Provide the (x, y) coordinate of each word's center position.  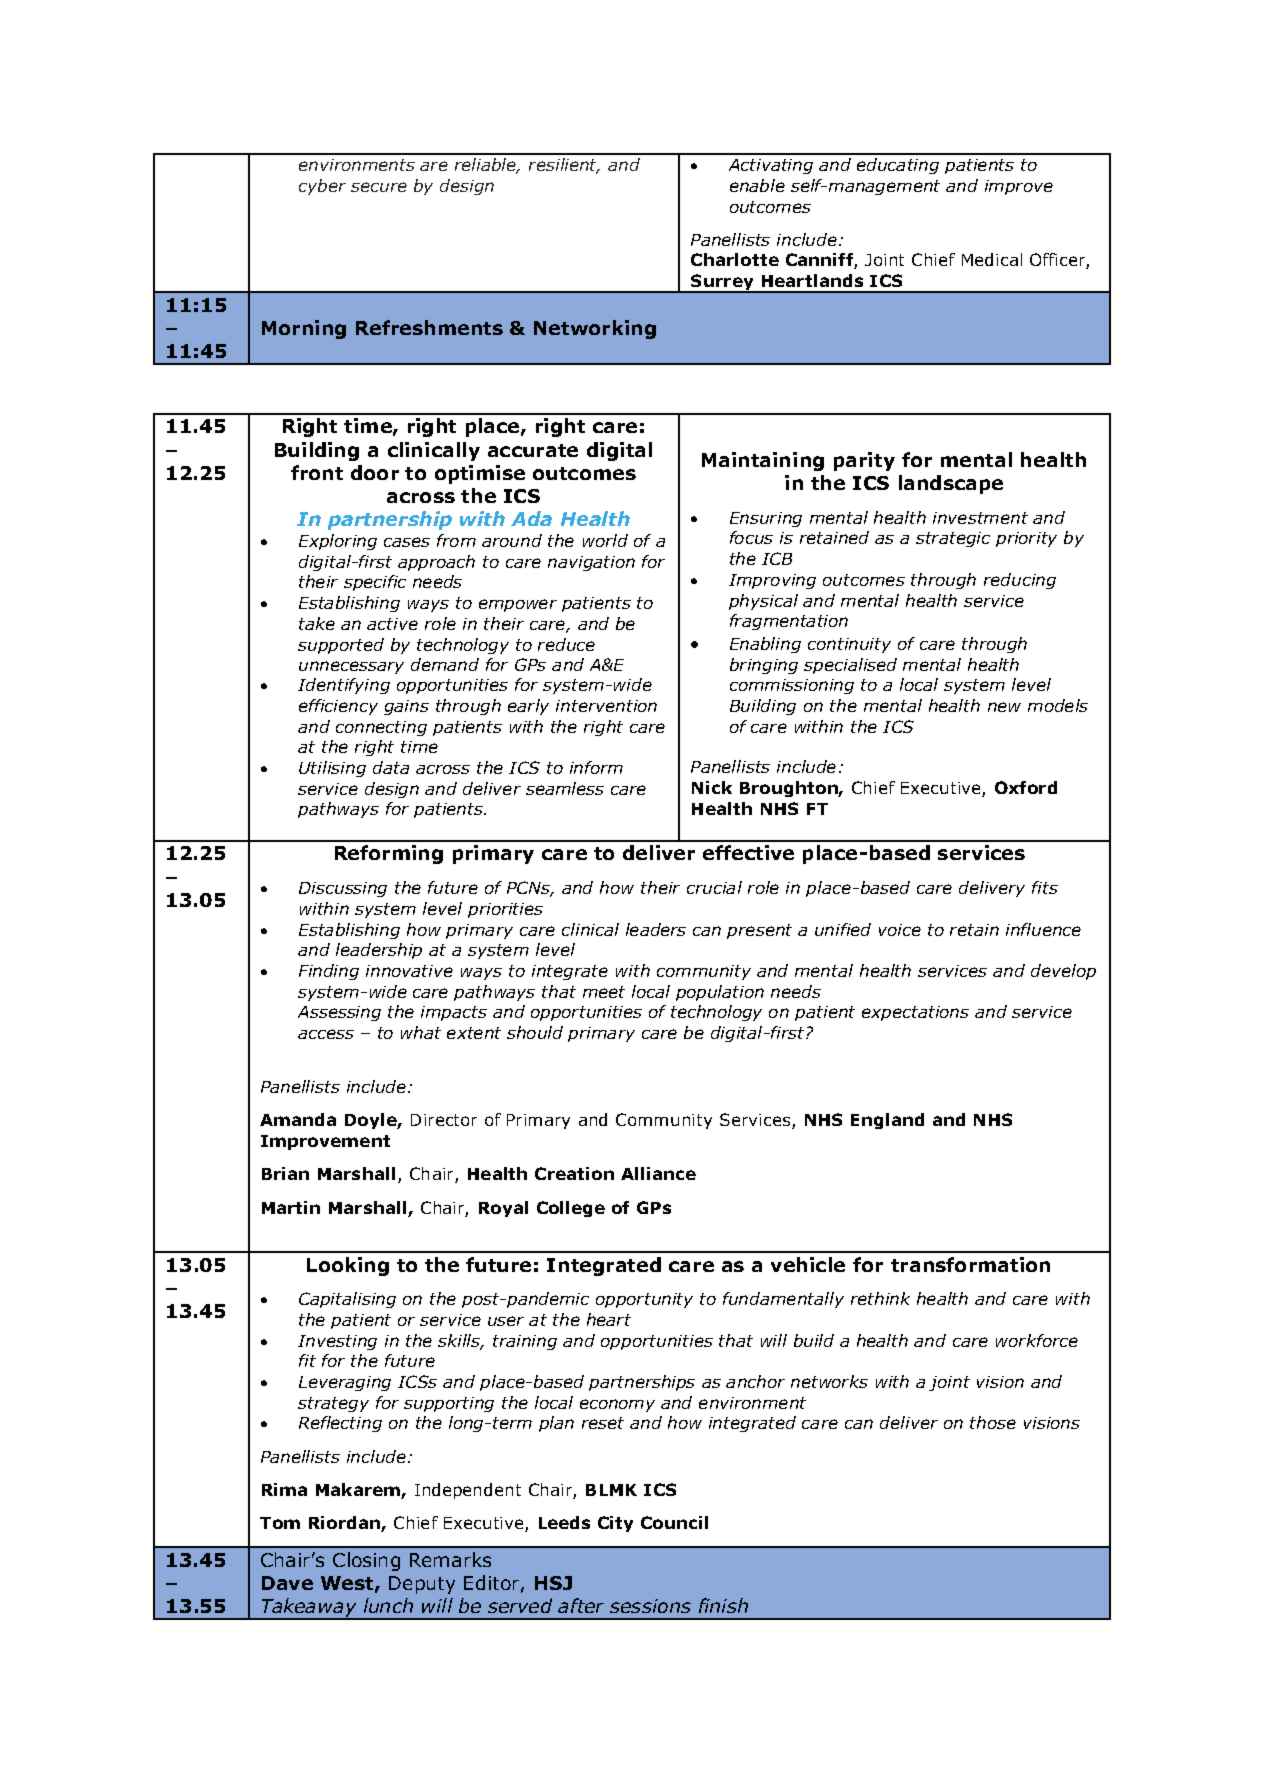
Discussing (343, 889)
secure (379, 187)
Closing (366, 1561)
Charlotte (735, 259)
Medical (992, 259)
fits (1045, 887)
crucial (714, 887)
